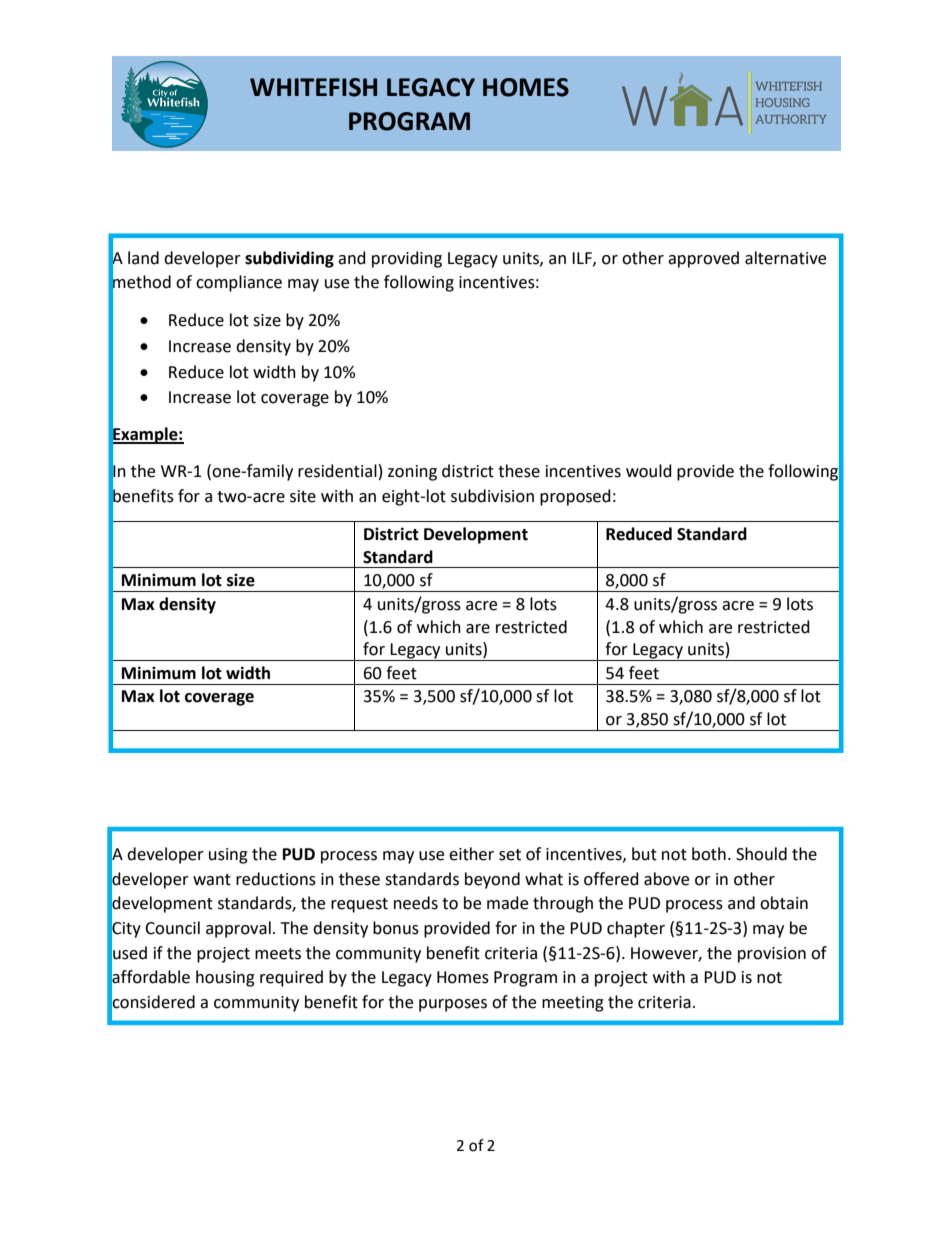  What do you see at coordinates (407, 259) in the image?
I see `providing` at bounding box center [407, 259].
